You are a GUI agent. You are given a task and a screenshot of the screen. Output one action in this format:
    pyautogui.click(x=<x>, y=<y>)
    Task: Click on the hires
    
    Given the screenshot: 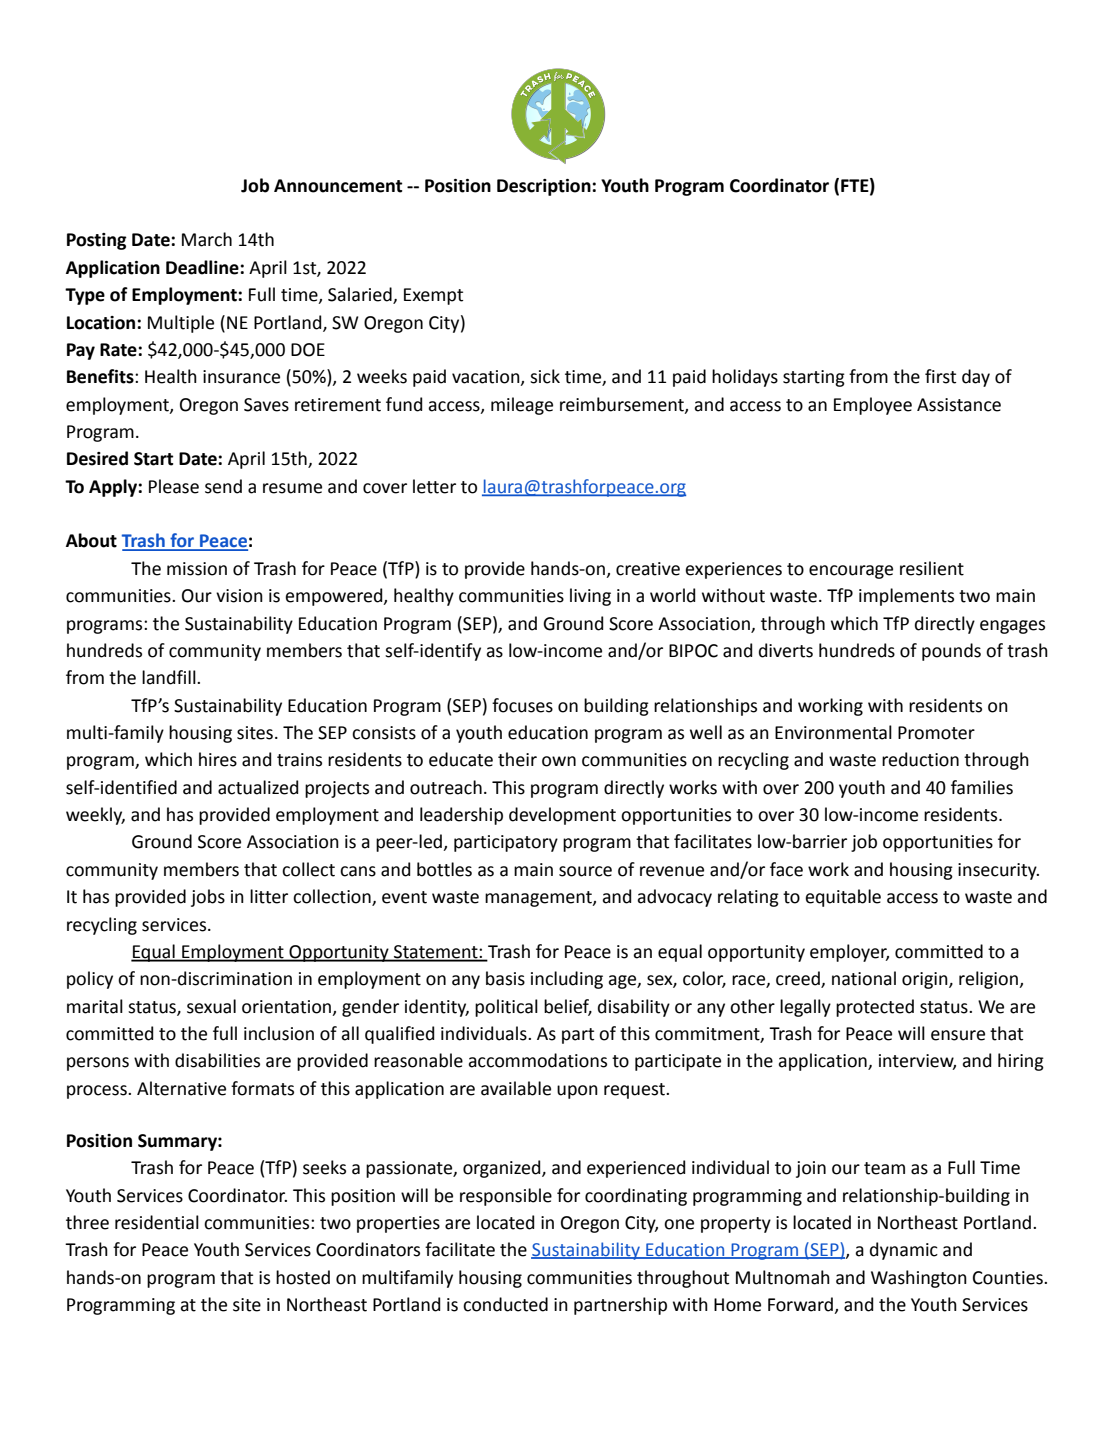 What is the action you would take?
    pyautogui.click(x=218, y=759)
